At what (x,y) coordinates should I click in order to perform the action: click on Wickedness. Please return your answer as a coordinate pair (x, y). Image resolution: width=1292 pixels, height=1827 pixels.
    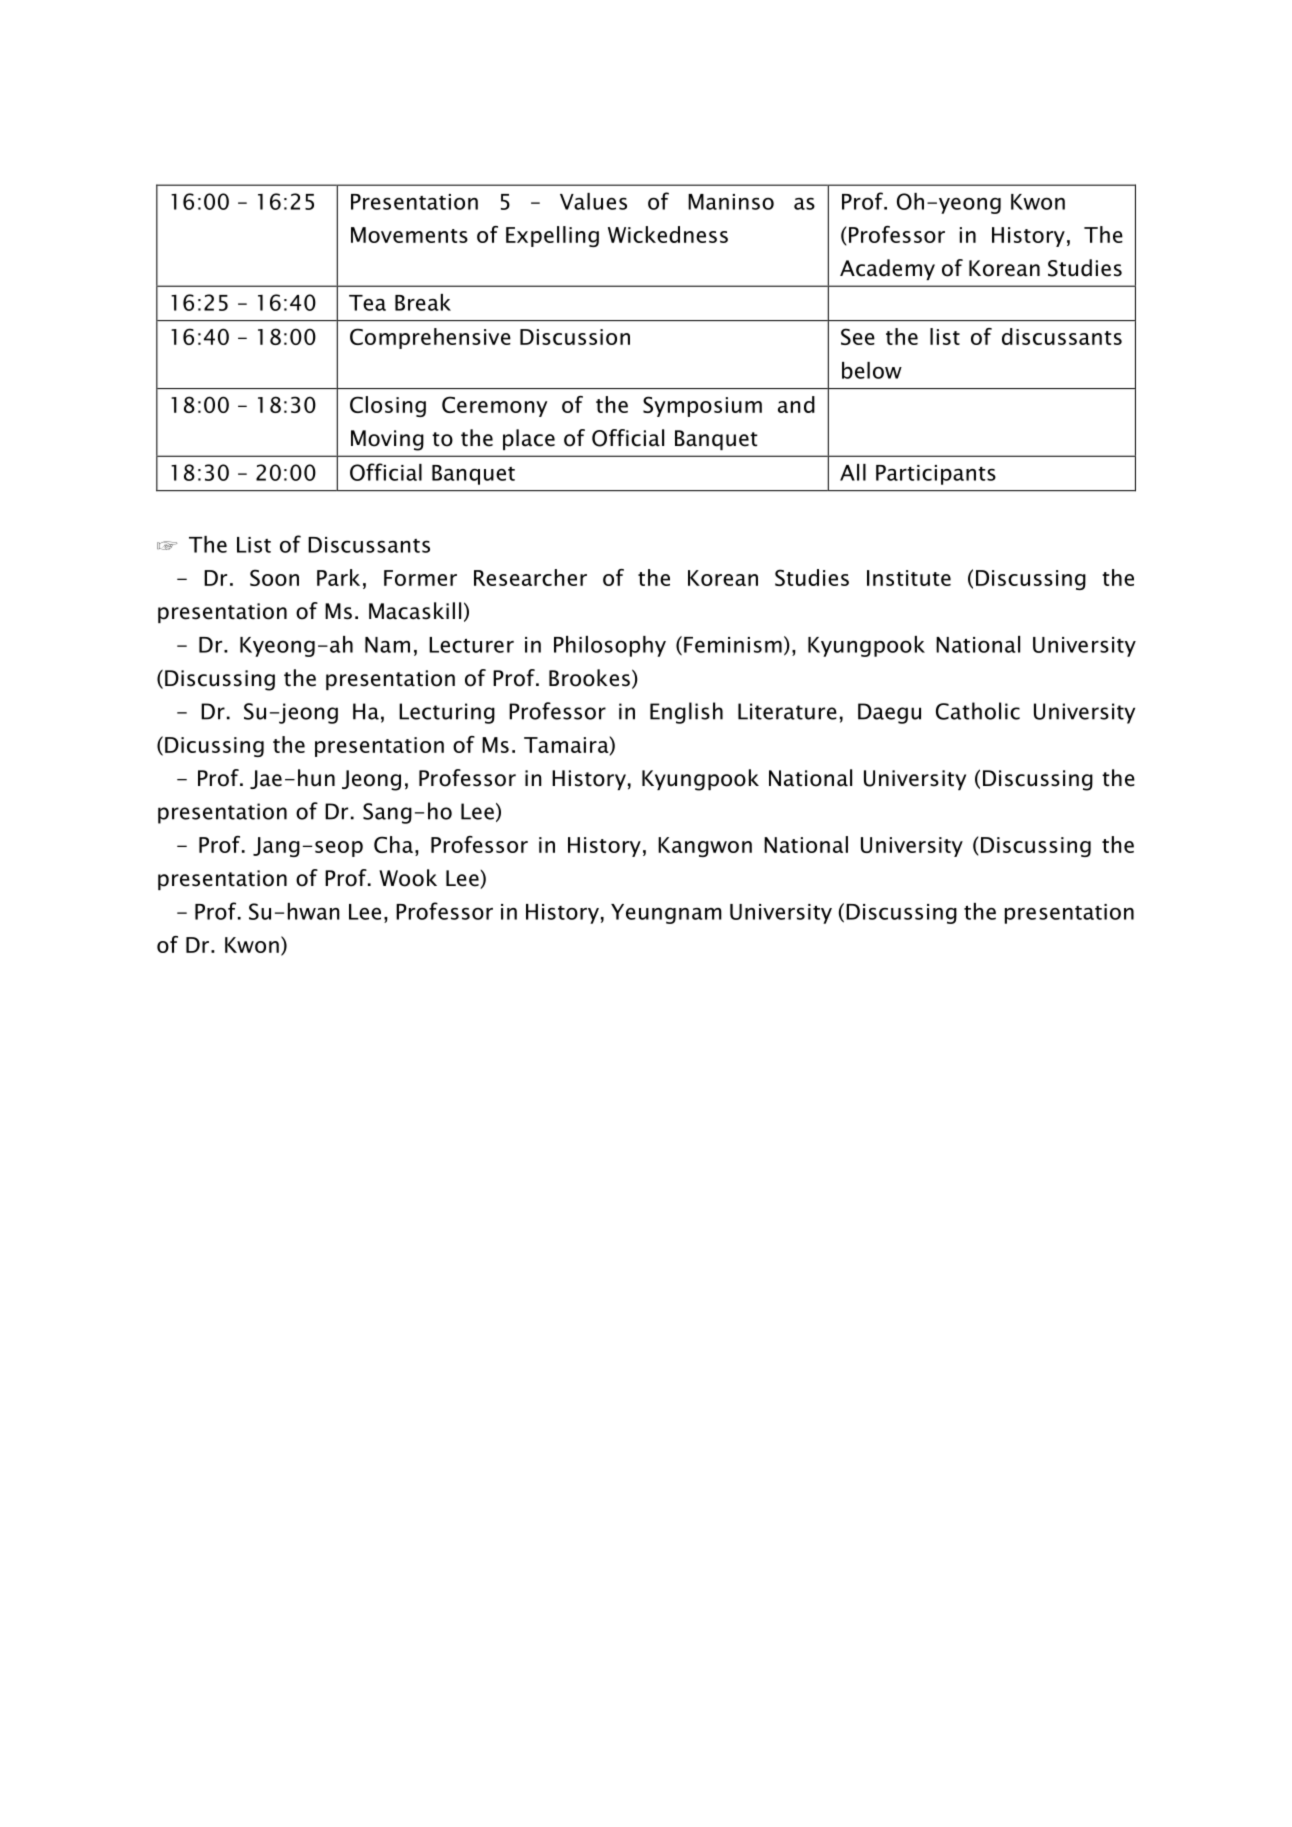
    Looking at the image, I should click on (668, 234).
